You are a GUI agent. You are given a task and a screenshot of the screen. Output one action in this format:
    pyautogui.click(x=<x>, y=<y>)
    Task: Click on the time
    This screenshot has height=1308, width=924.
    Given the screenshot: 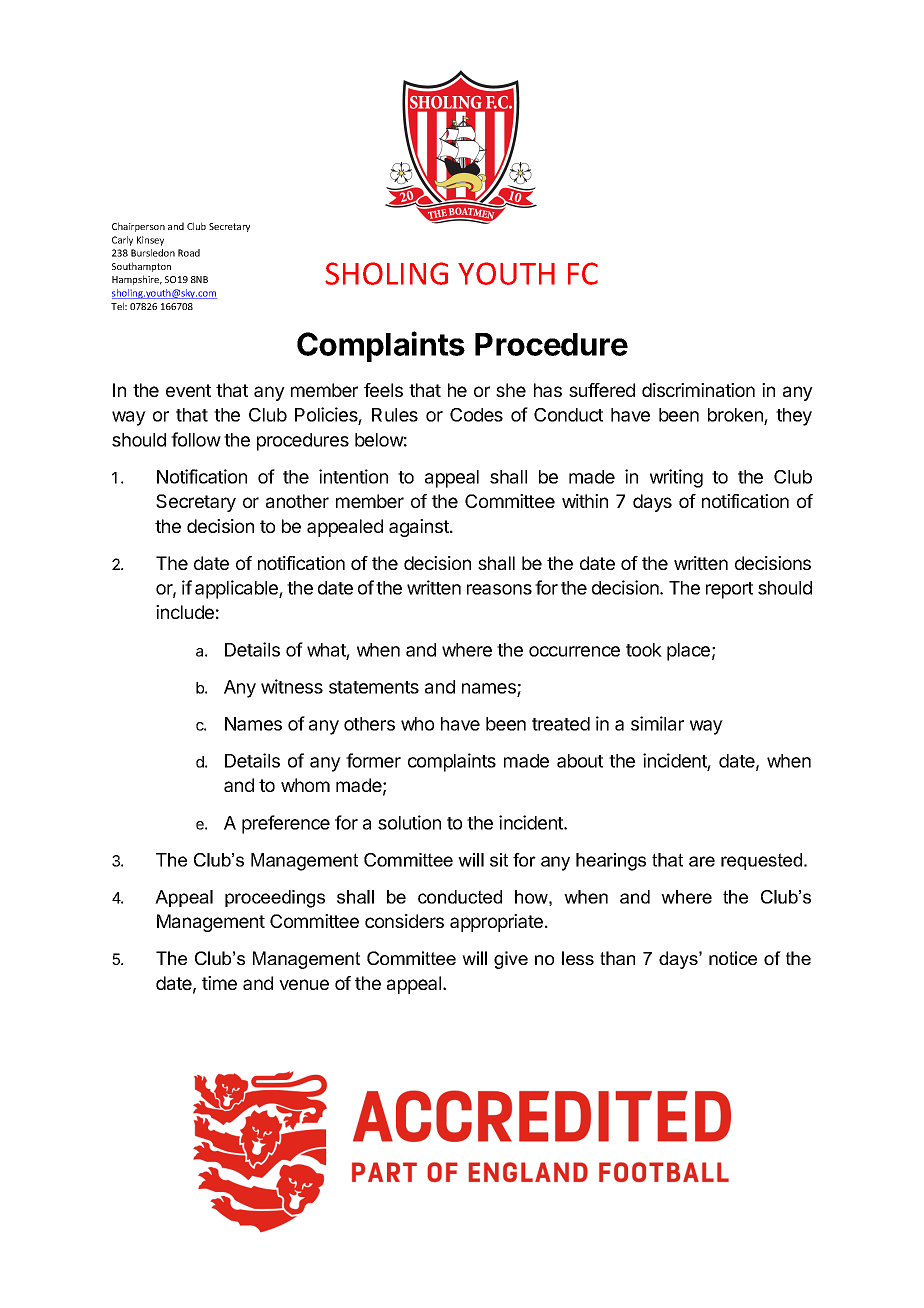 What is the action you would take?
    pyautogui.click(x=219, y=983)
